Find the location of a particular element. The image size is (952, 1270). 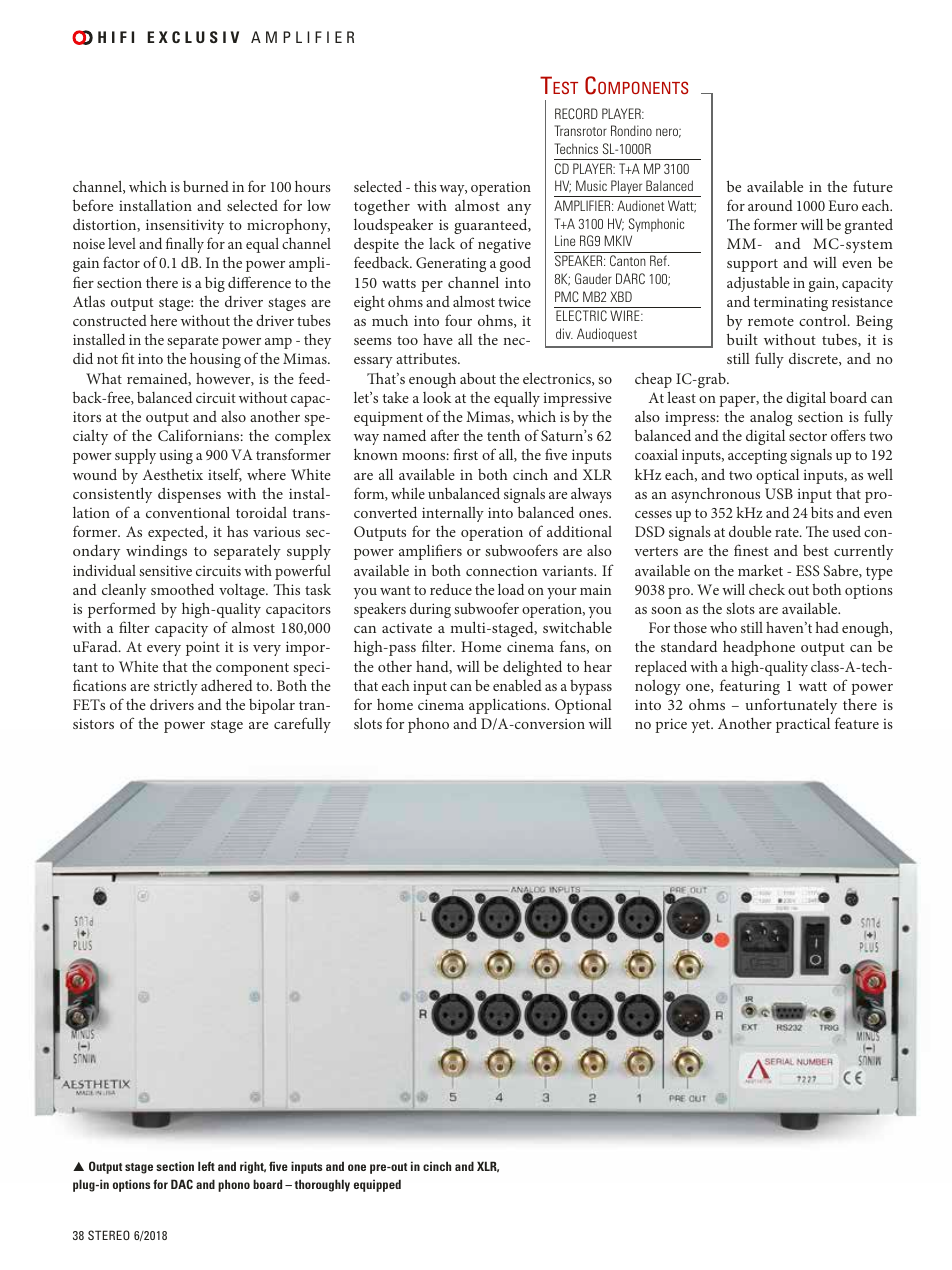

point is located at coordinates (203, 648).
